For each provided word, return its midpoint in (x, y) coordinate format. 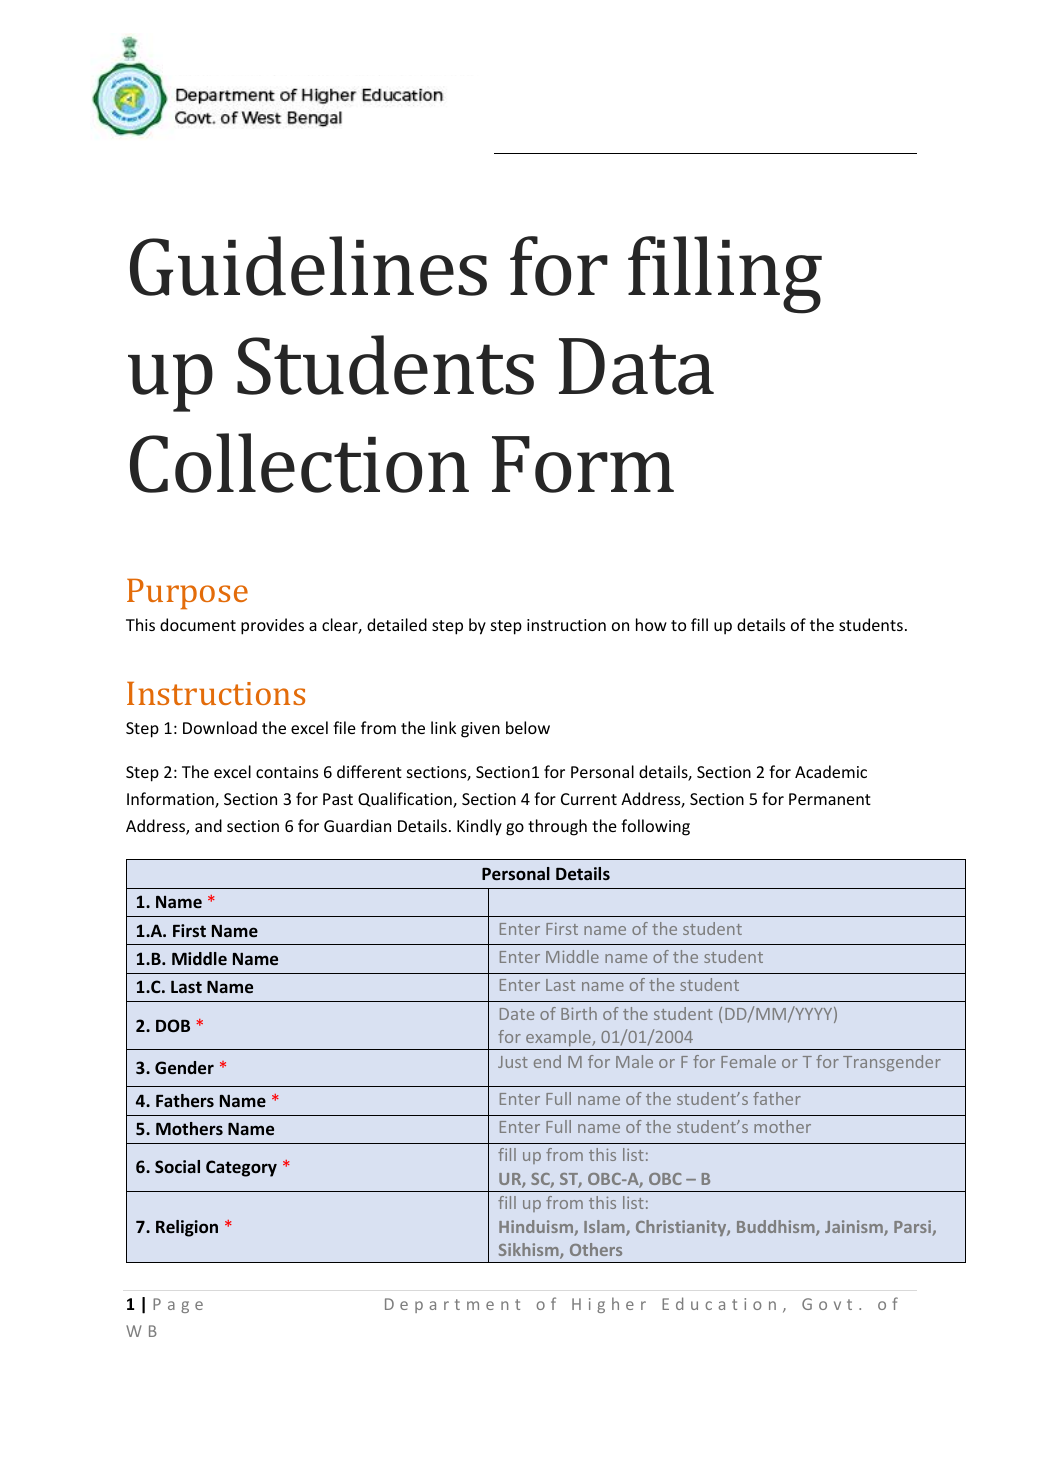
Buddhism (777, 1228)
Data (636, 366)
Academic (831, 771)
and (208, 825)
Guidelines (308, 266)
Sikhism (530, 1251)
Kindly (479, 827)
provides (272, 626)
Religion (187, 1228)
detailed (397, 624)
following (655, 827)
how (651, 624)
